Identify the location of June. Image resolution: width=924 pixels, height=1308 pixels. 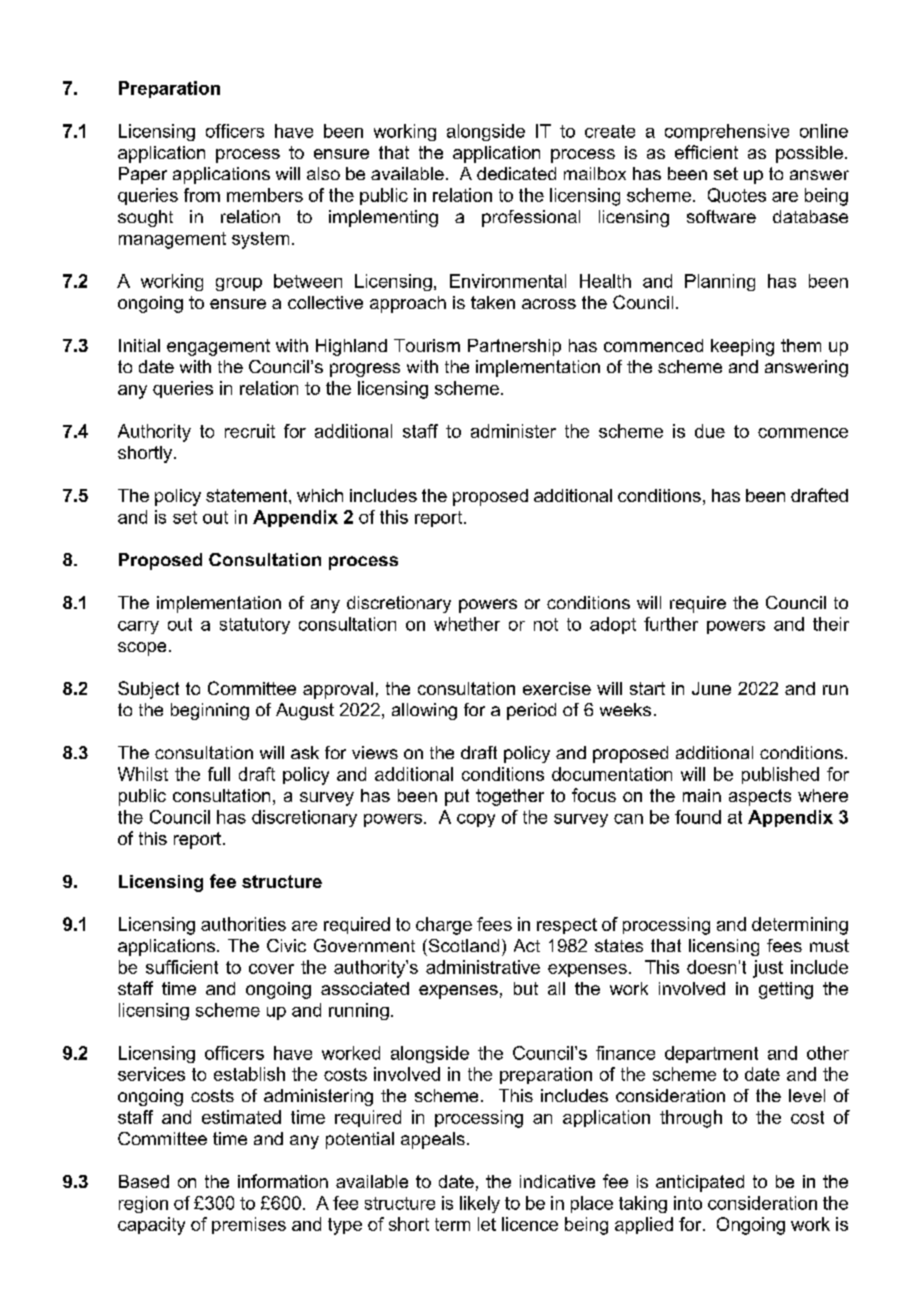
(711, 688).
